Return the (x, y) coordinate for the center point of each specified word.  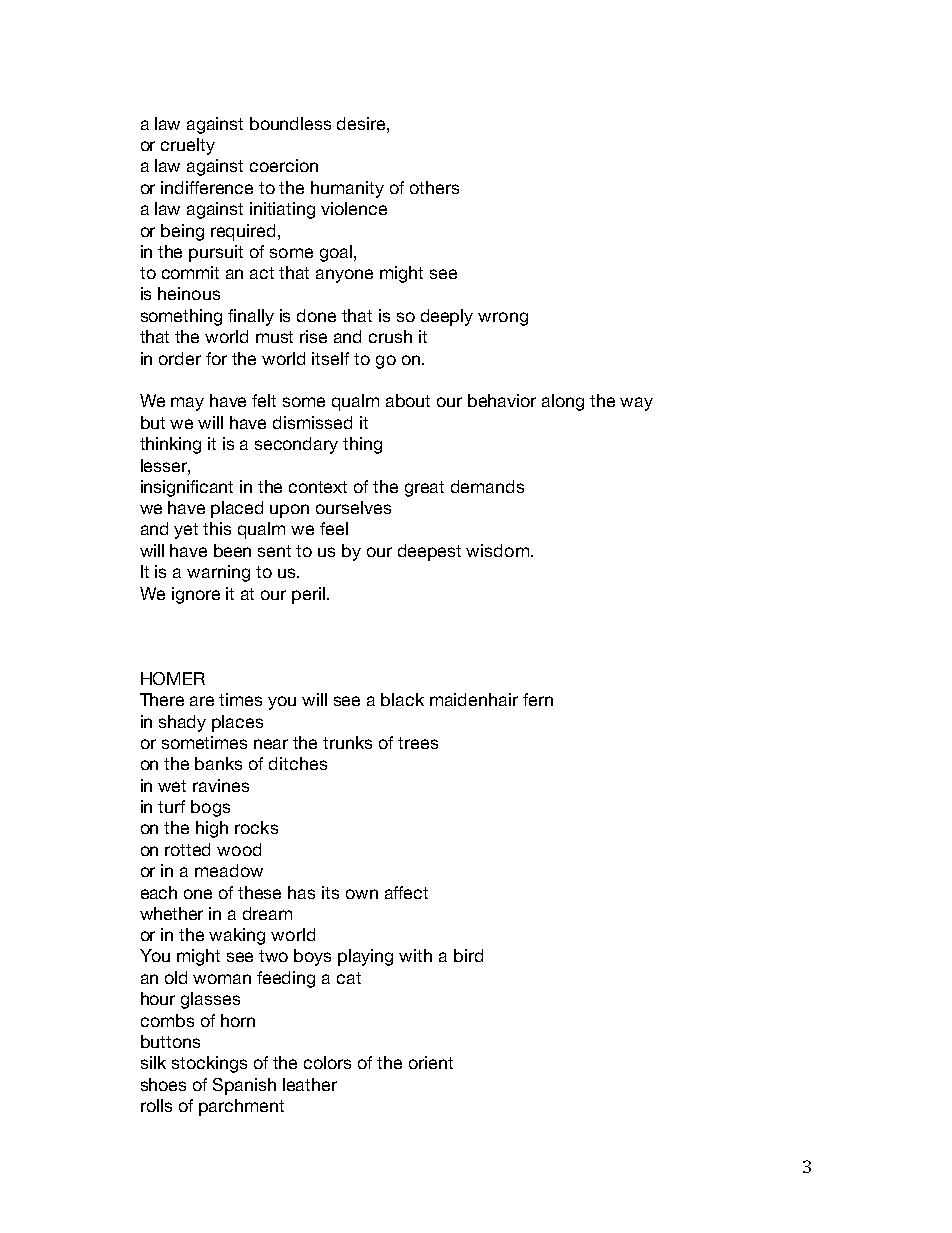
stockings (209, 1064)
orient (431, 1062)
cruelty (188, 146)
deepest (429, 552)
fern (538, 699)
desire (362, 123)
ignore (196, 595)
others (434, 187)
